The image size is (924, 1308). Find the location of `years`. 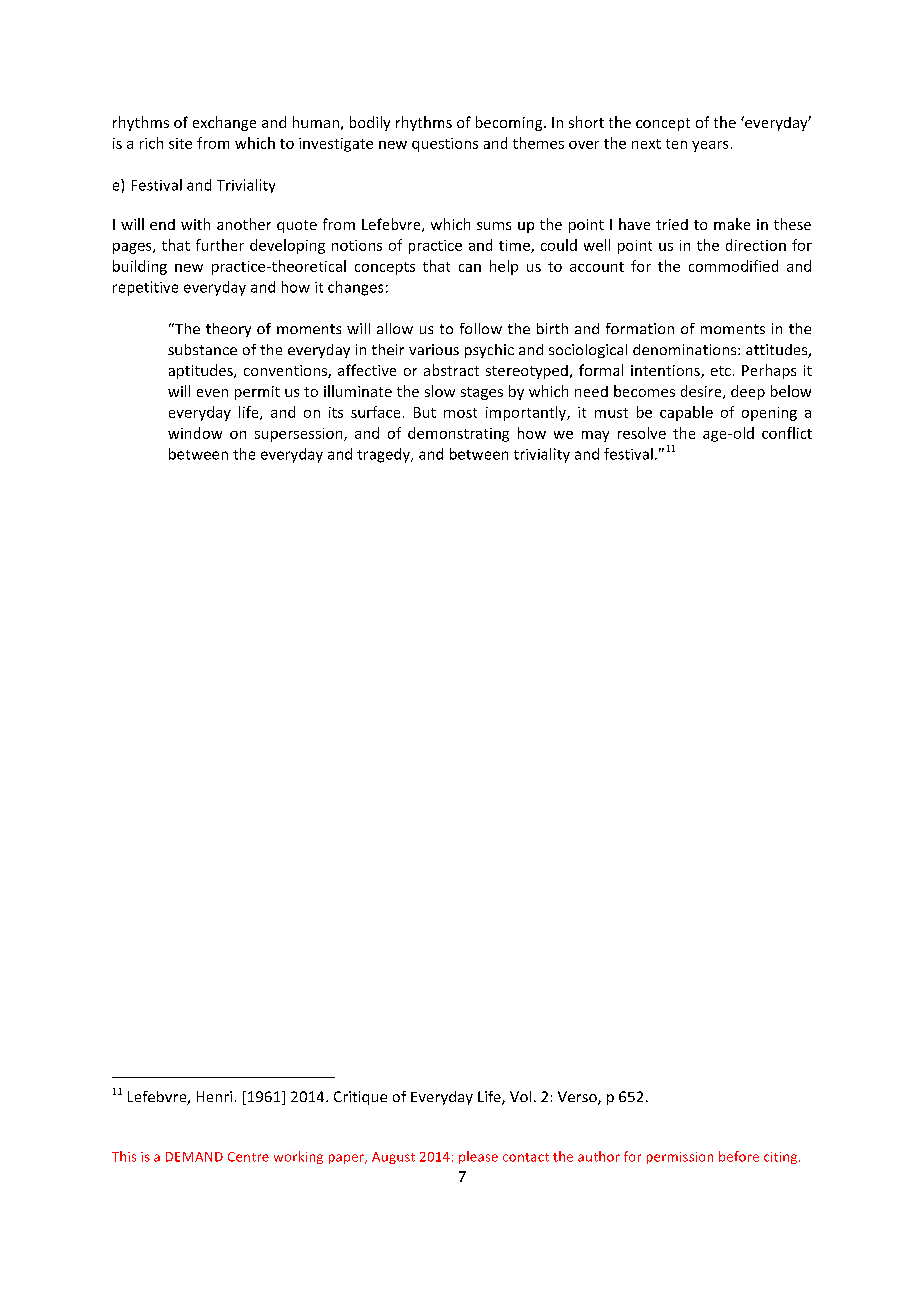

years is located at coordinates (710, 146).
